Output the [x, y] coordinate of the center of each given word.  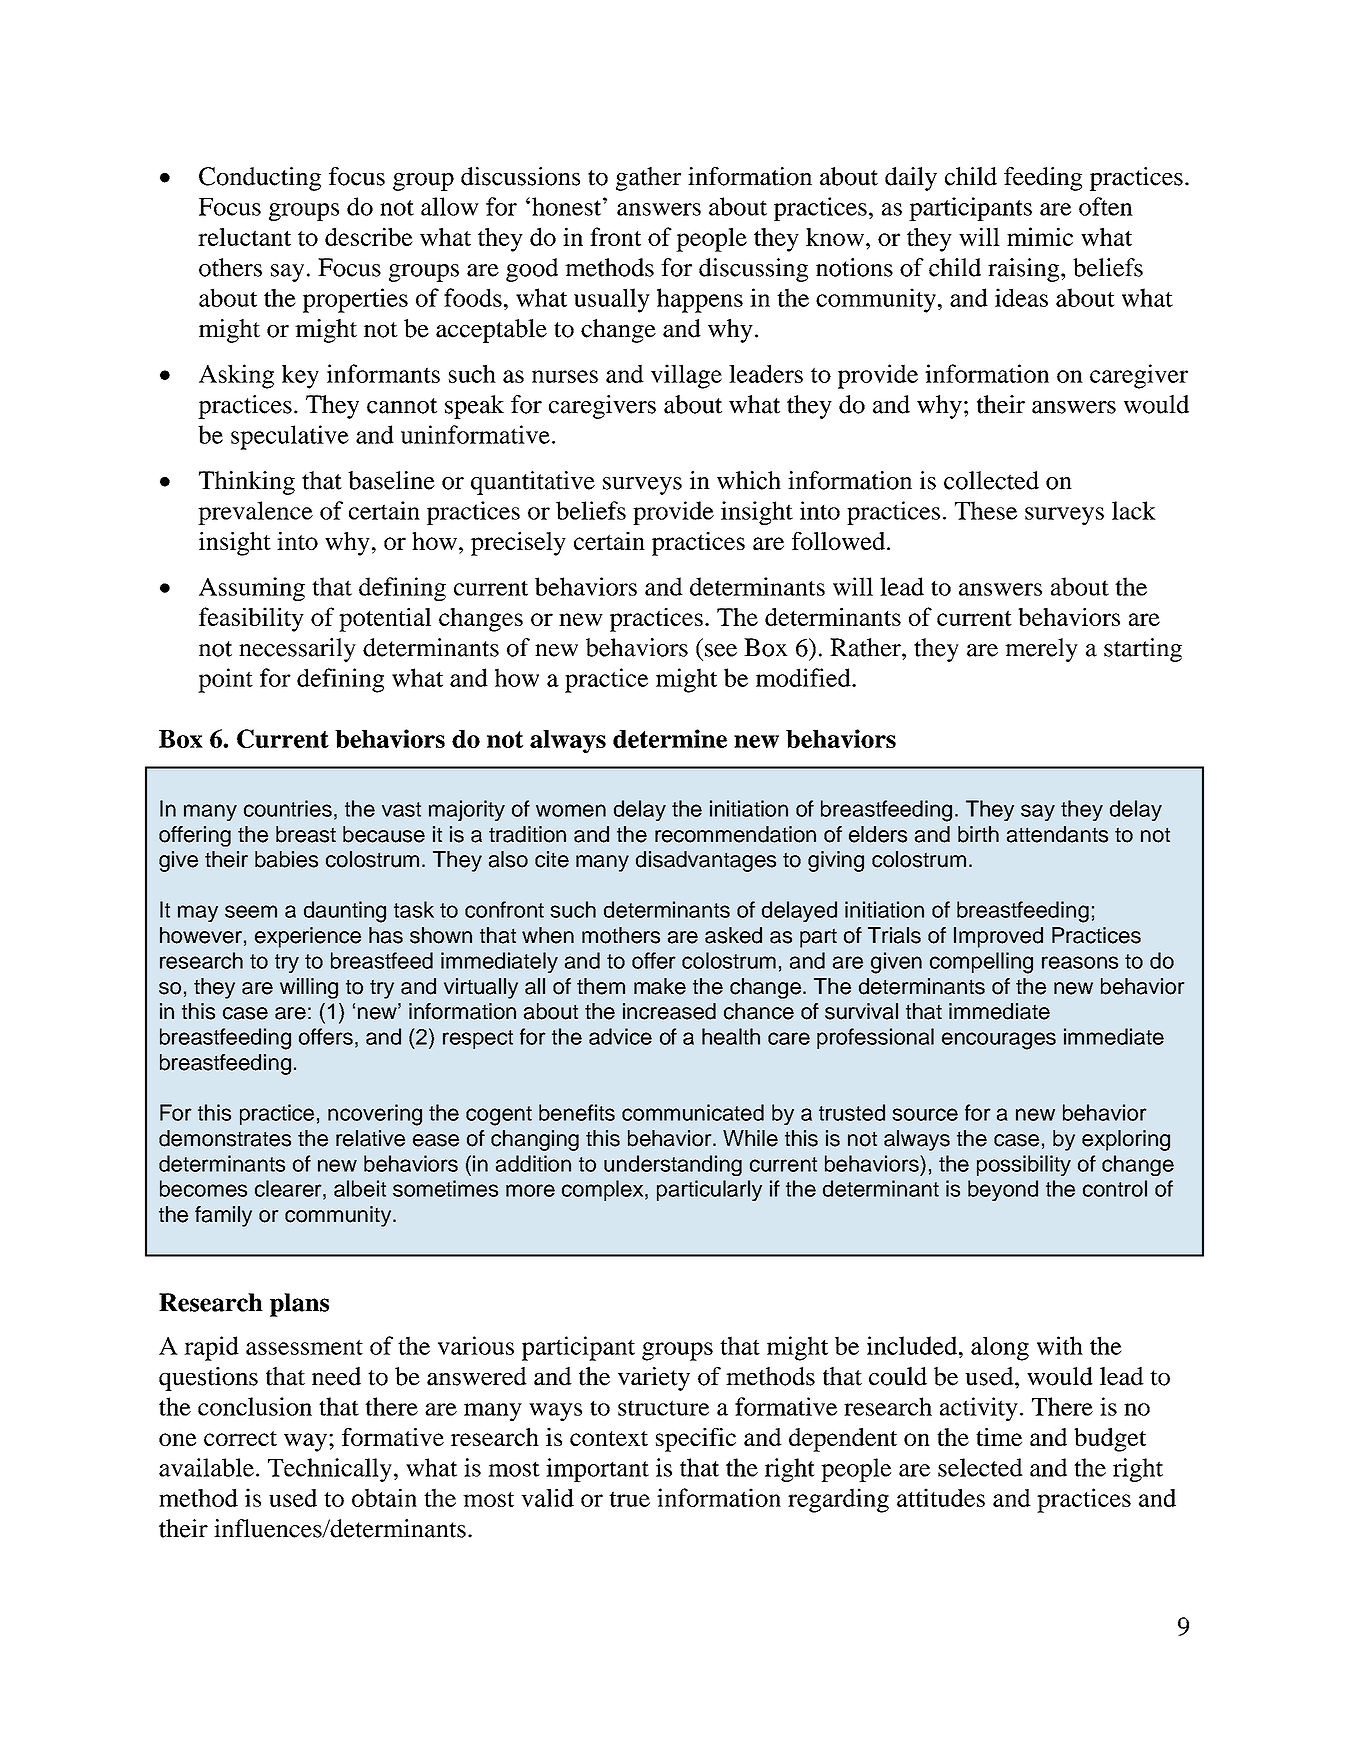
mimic [1040, 236]
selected [980, 1467]
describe [369, 236]
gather [648, 179]
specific [696, 1440]
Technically [330, 1470]
